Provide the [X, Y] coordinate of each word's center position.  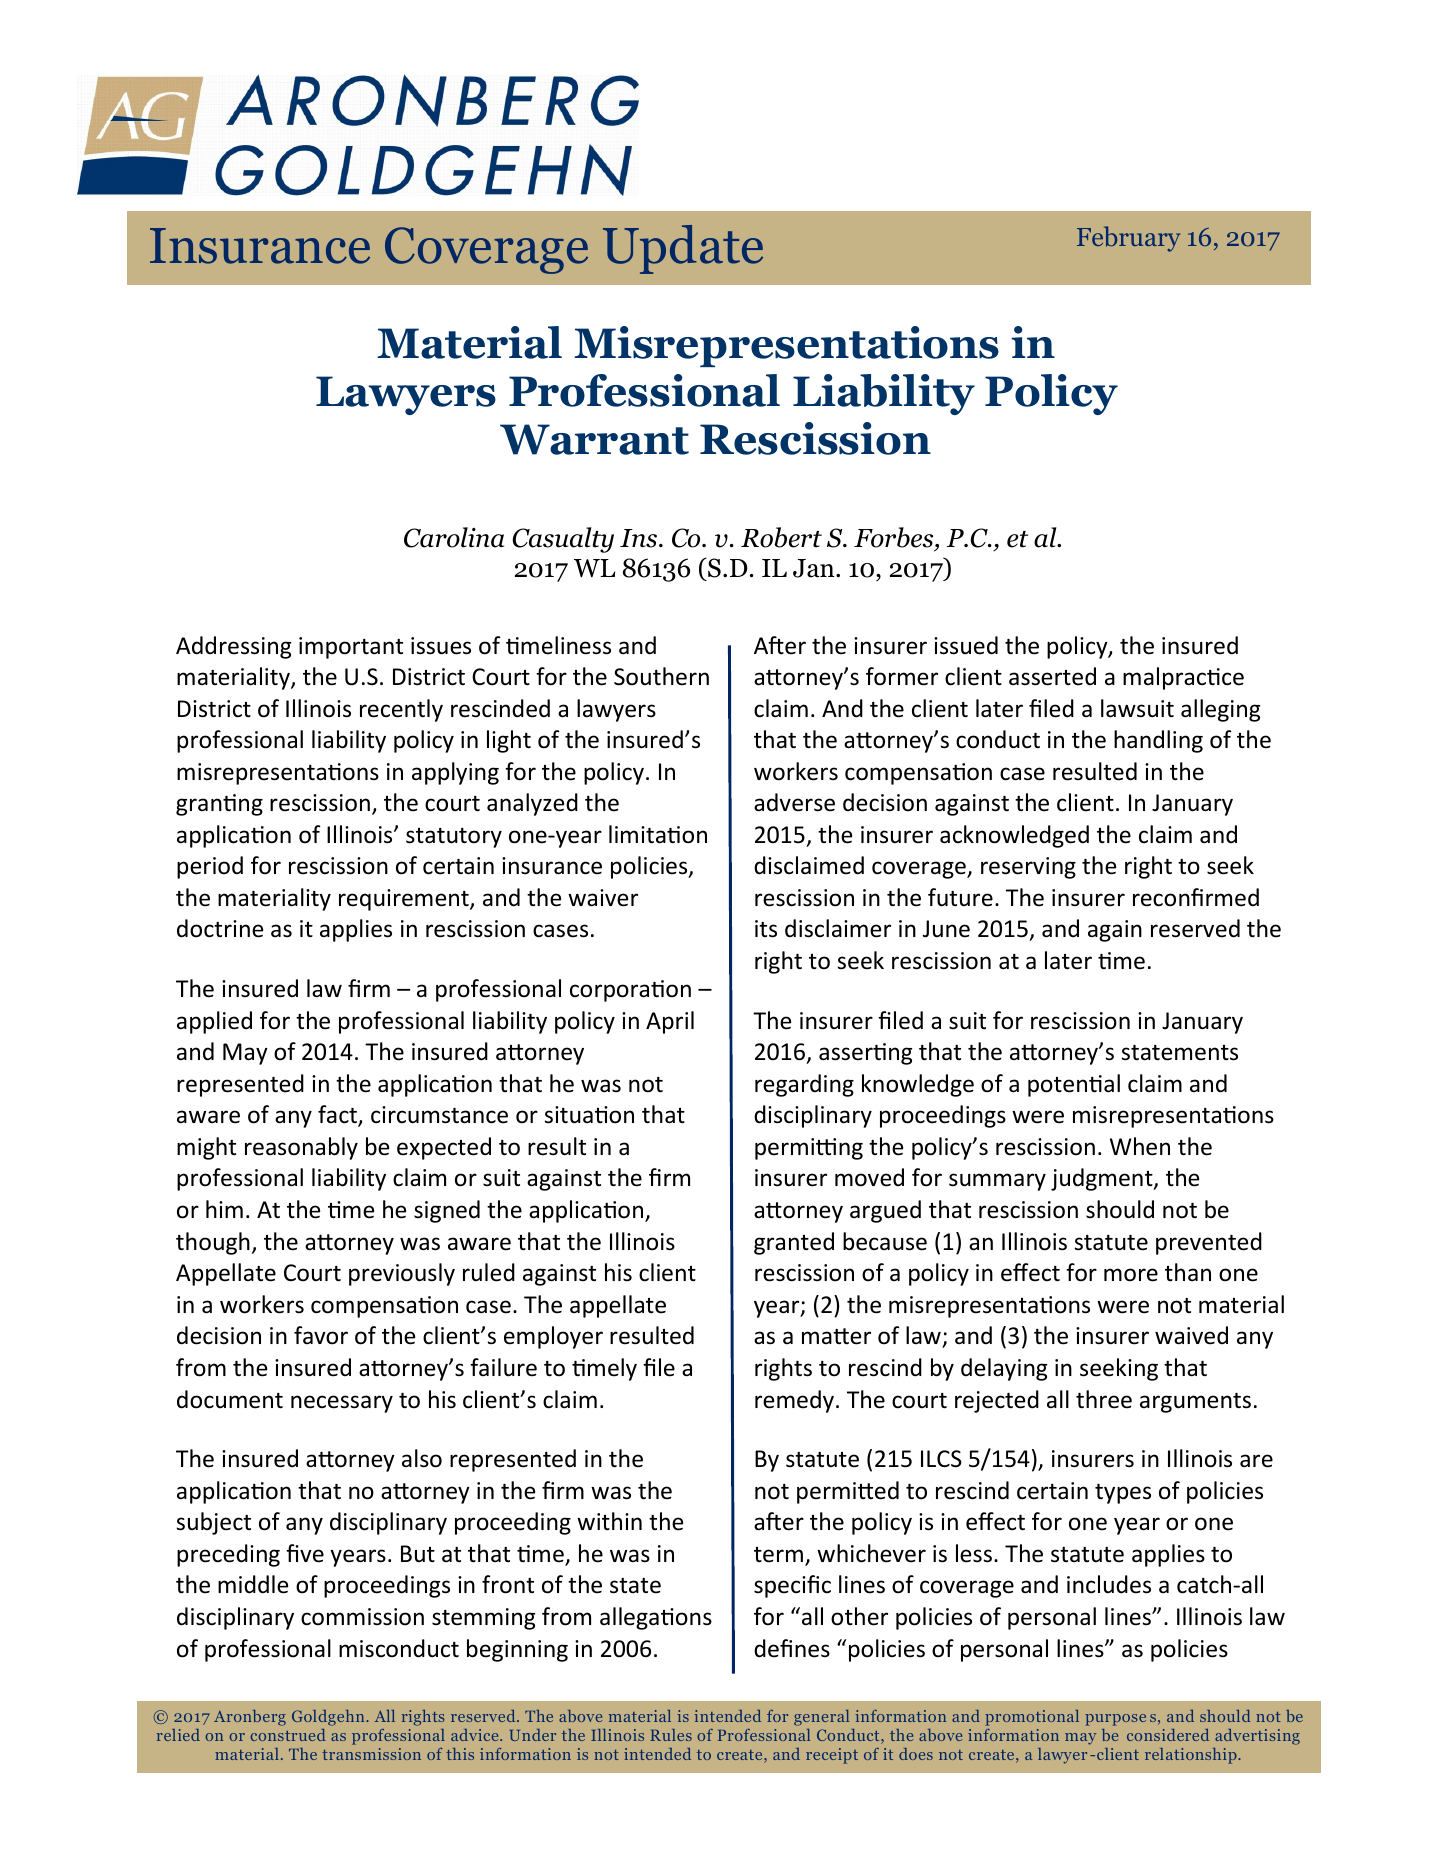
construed [288, 1735]
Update [683, 249]
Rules [671, 1735]
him [224, 1209]
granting [219, 805]
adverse [794, 802]
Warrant [594, 439]
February [1128, 239]
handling [1158, 741]
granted [794, 1243]
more [1131, 1275]
